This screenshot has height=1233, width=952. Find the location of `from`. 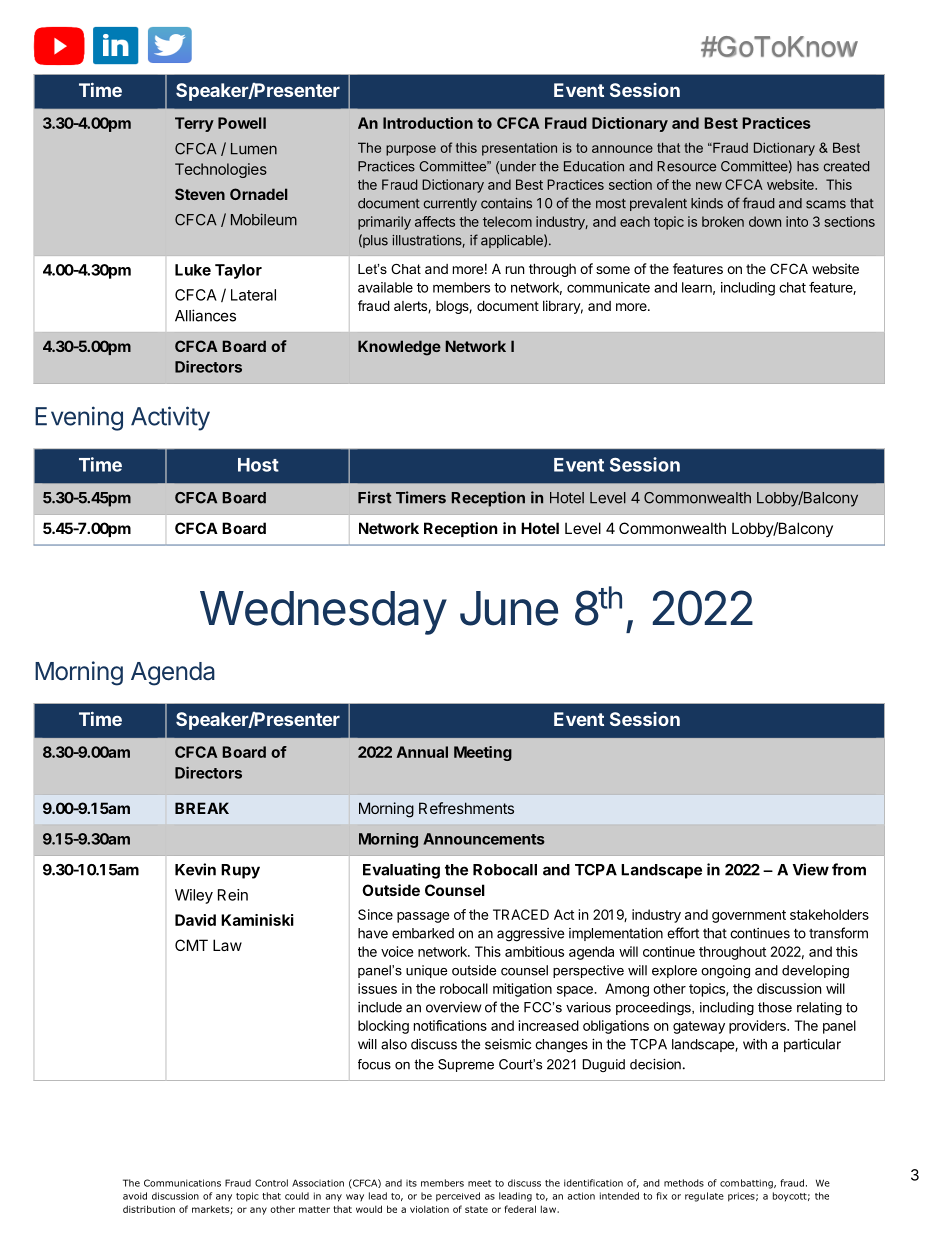

from is located at coordinates (849, 869).
